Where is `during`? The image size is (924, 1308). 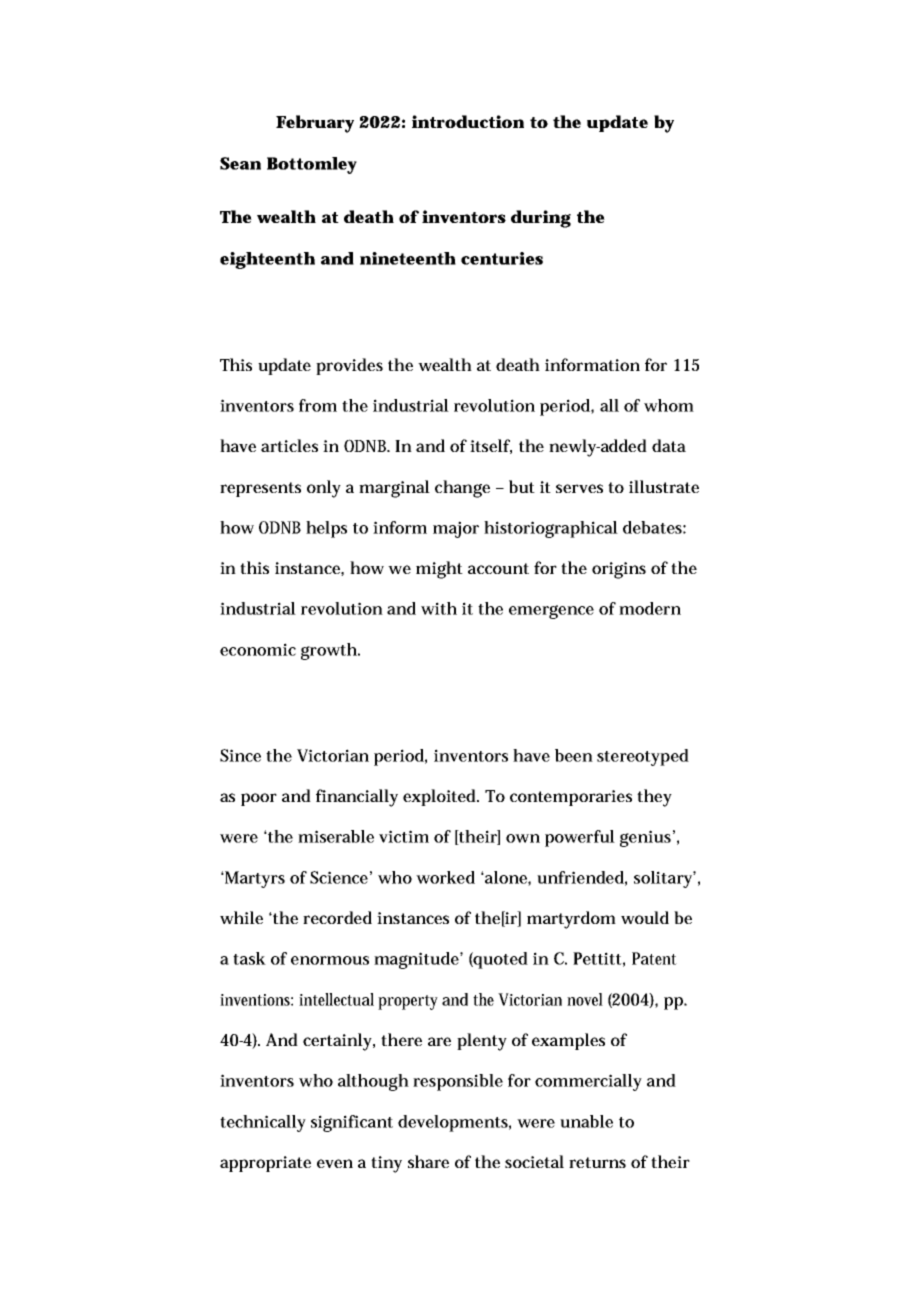
during is located at coordinates (541, 219).
